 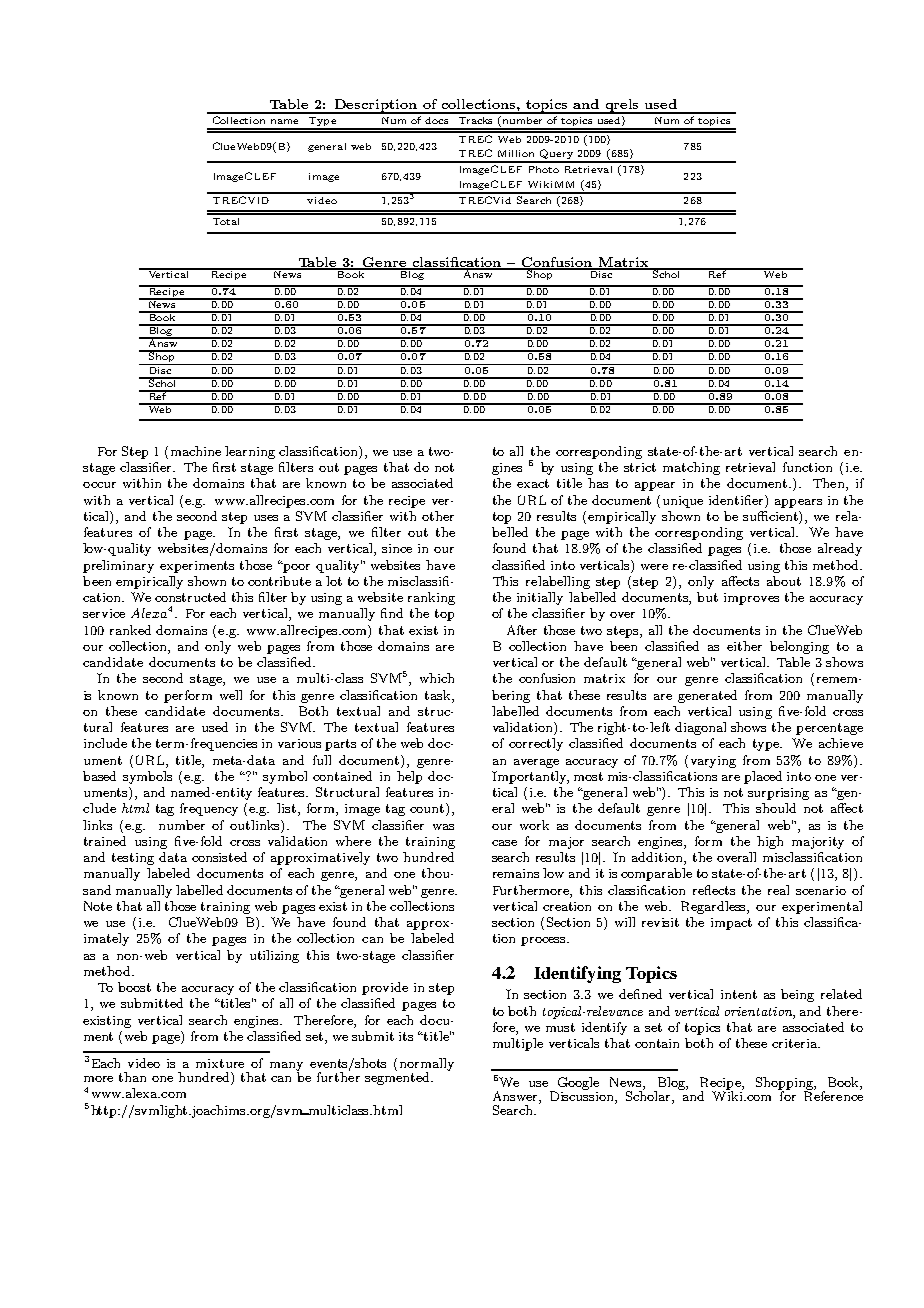 What do you see at coordinates (744, 646) in the image?
I see `either` at bounding box center [744, 646].
